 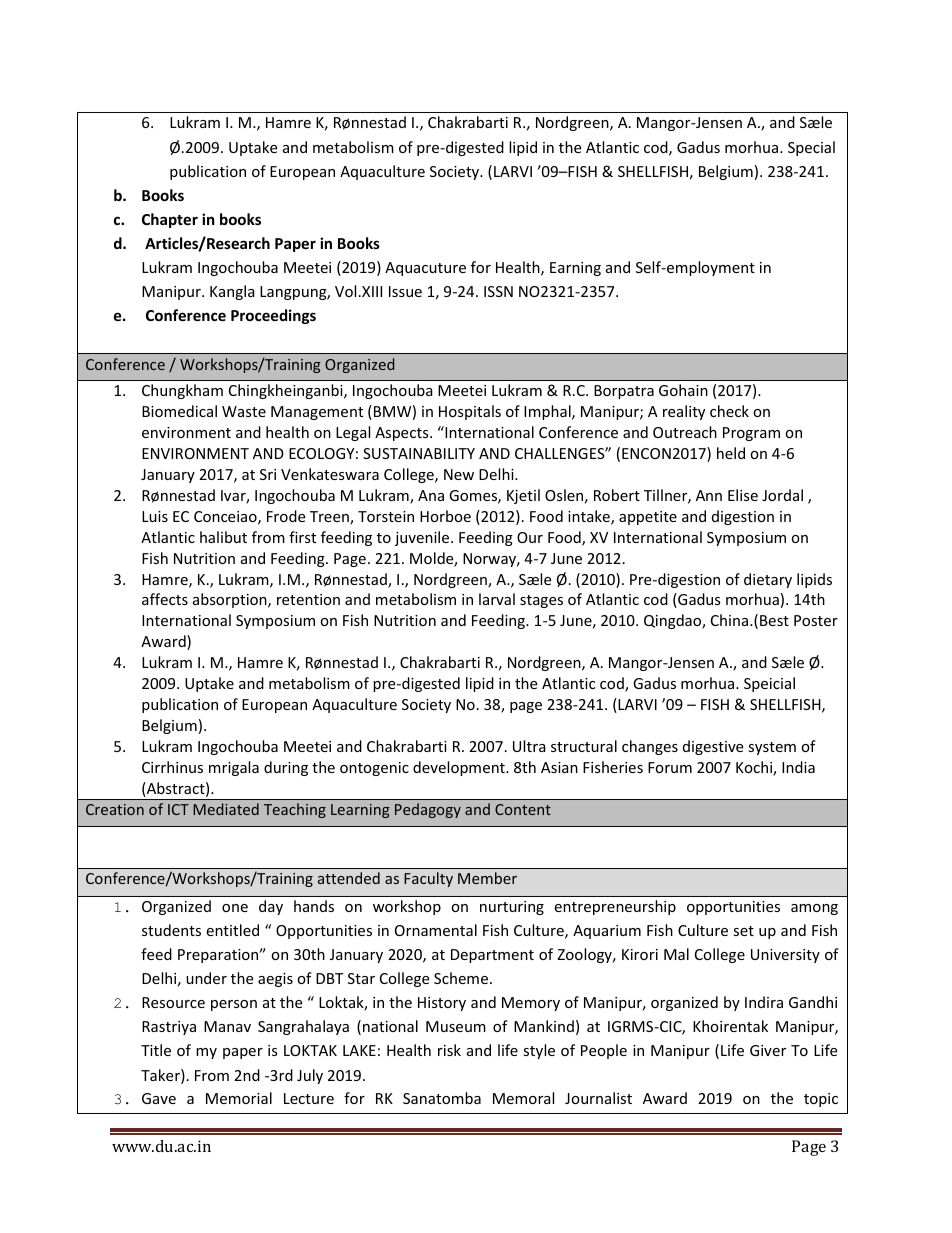 I want to click on Special, so click(x=811, y=148).
